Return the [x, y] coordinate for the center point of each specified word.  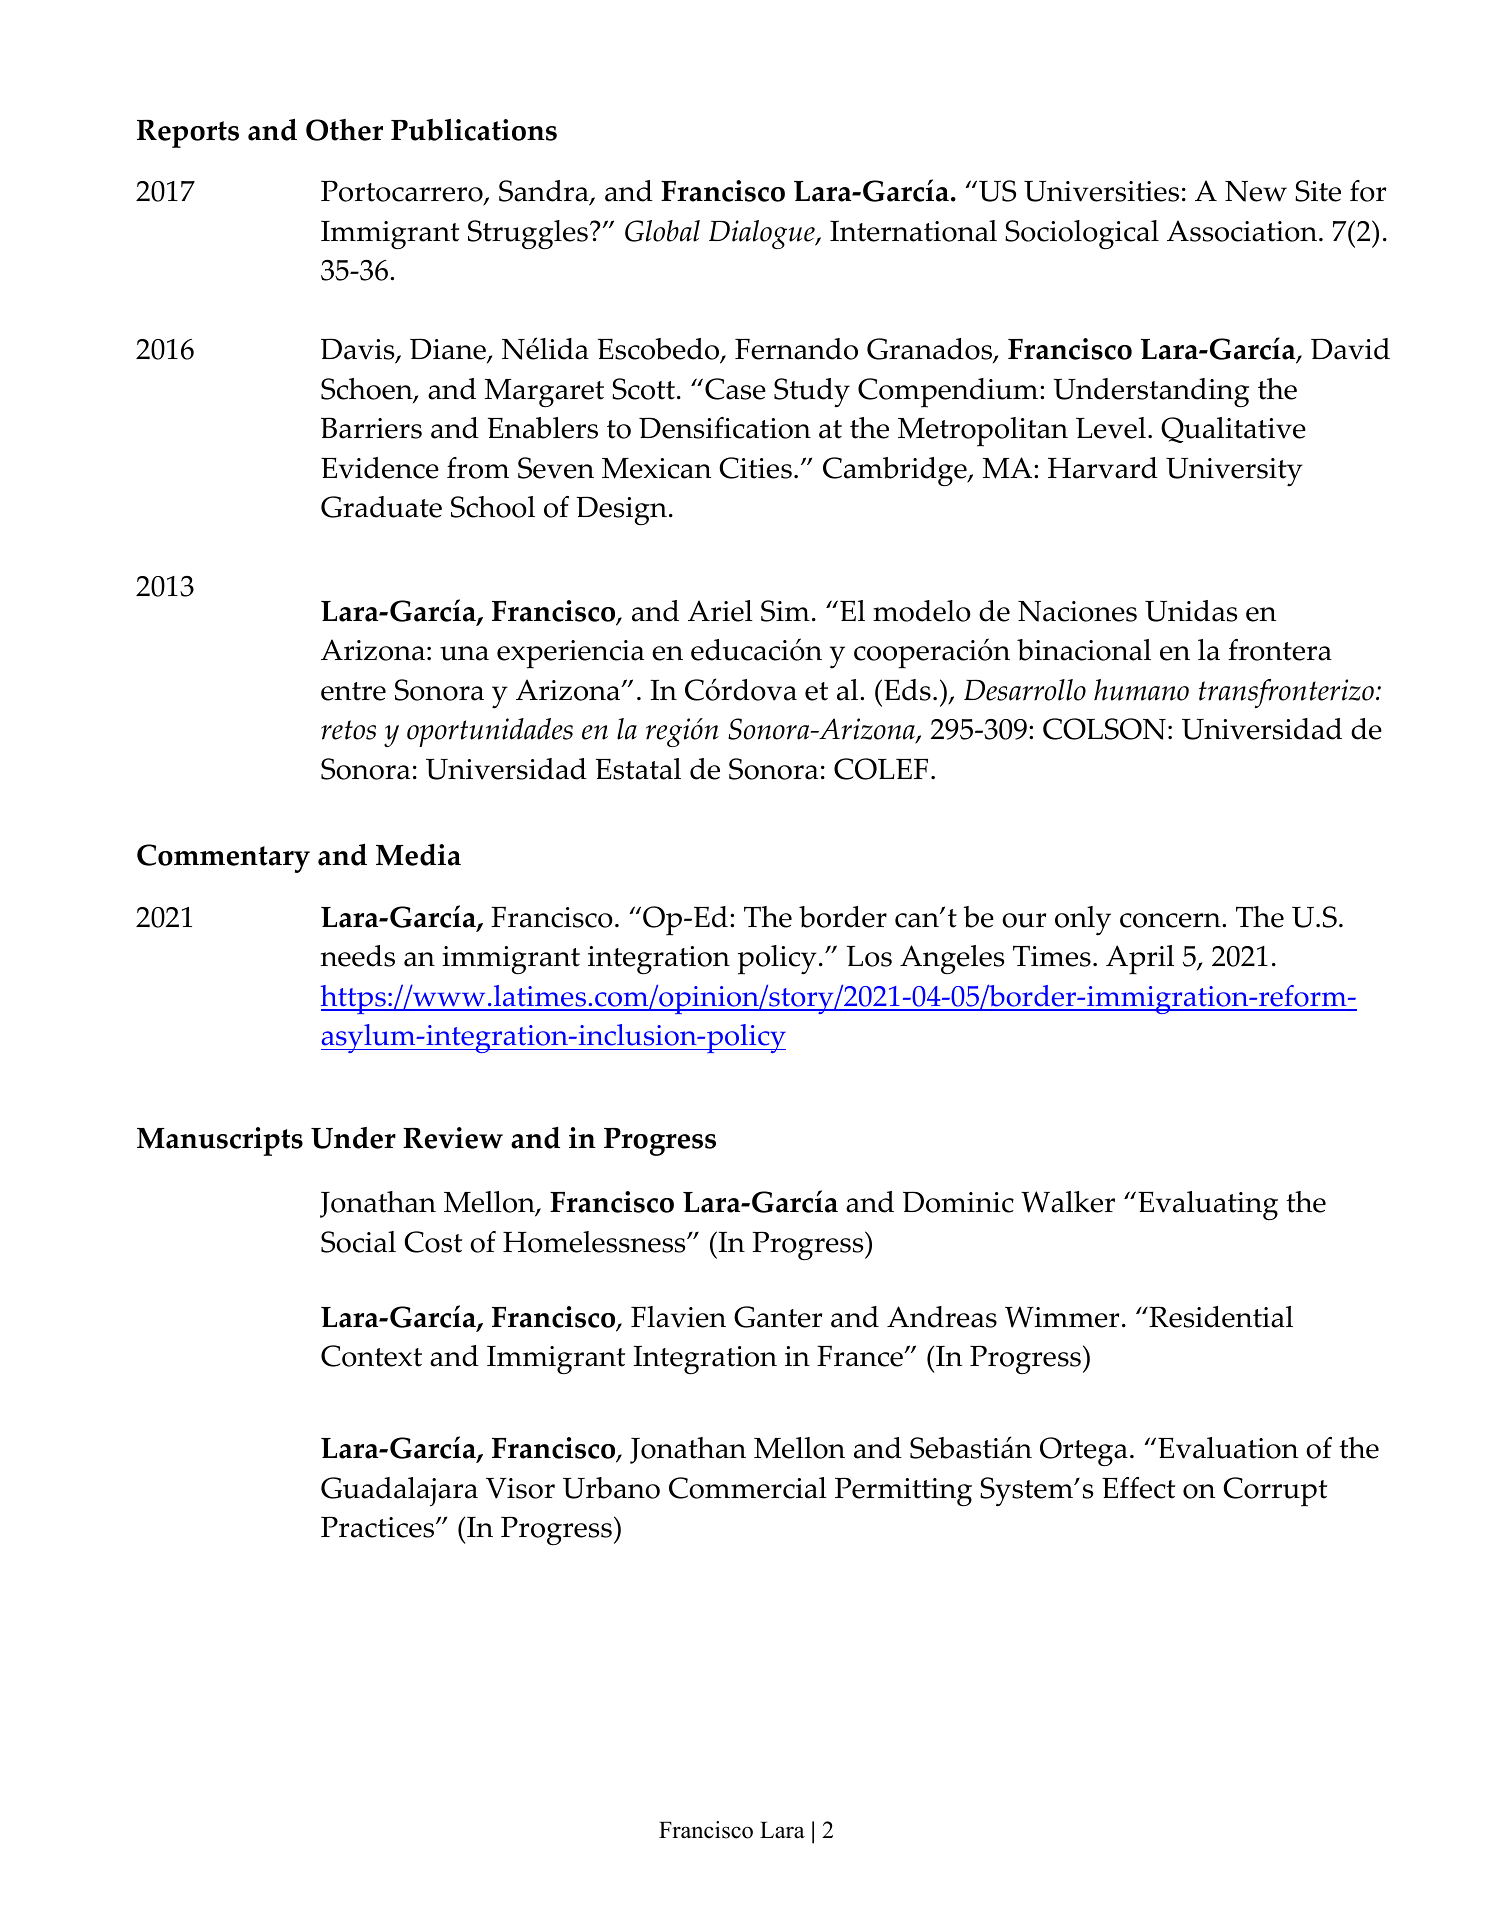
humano [1141, 690]
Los [869, 956]
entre [353, 691]
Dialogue [763, 234]
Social [358, 1242]
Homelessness [595, 1242]
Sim [785, 611]
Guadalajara [399, 1491]
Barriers [371, 428]
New [1256, 191]
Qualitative [1233, 430]
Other [344, 130]
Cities [755, 468]
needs [358, 956]
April [1140, 960]
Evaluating [1208, 1205]
